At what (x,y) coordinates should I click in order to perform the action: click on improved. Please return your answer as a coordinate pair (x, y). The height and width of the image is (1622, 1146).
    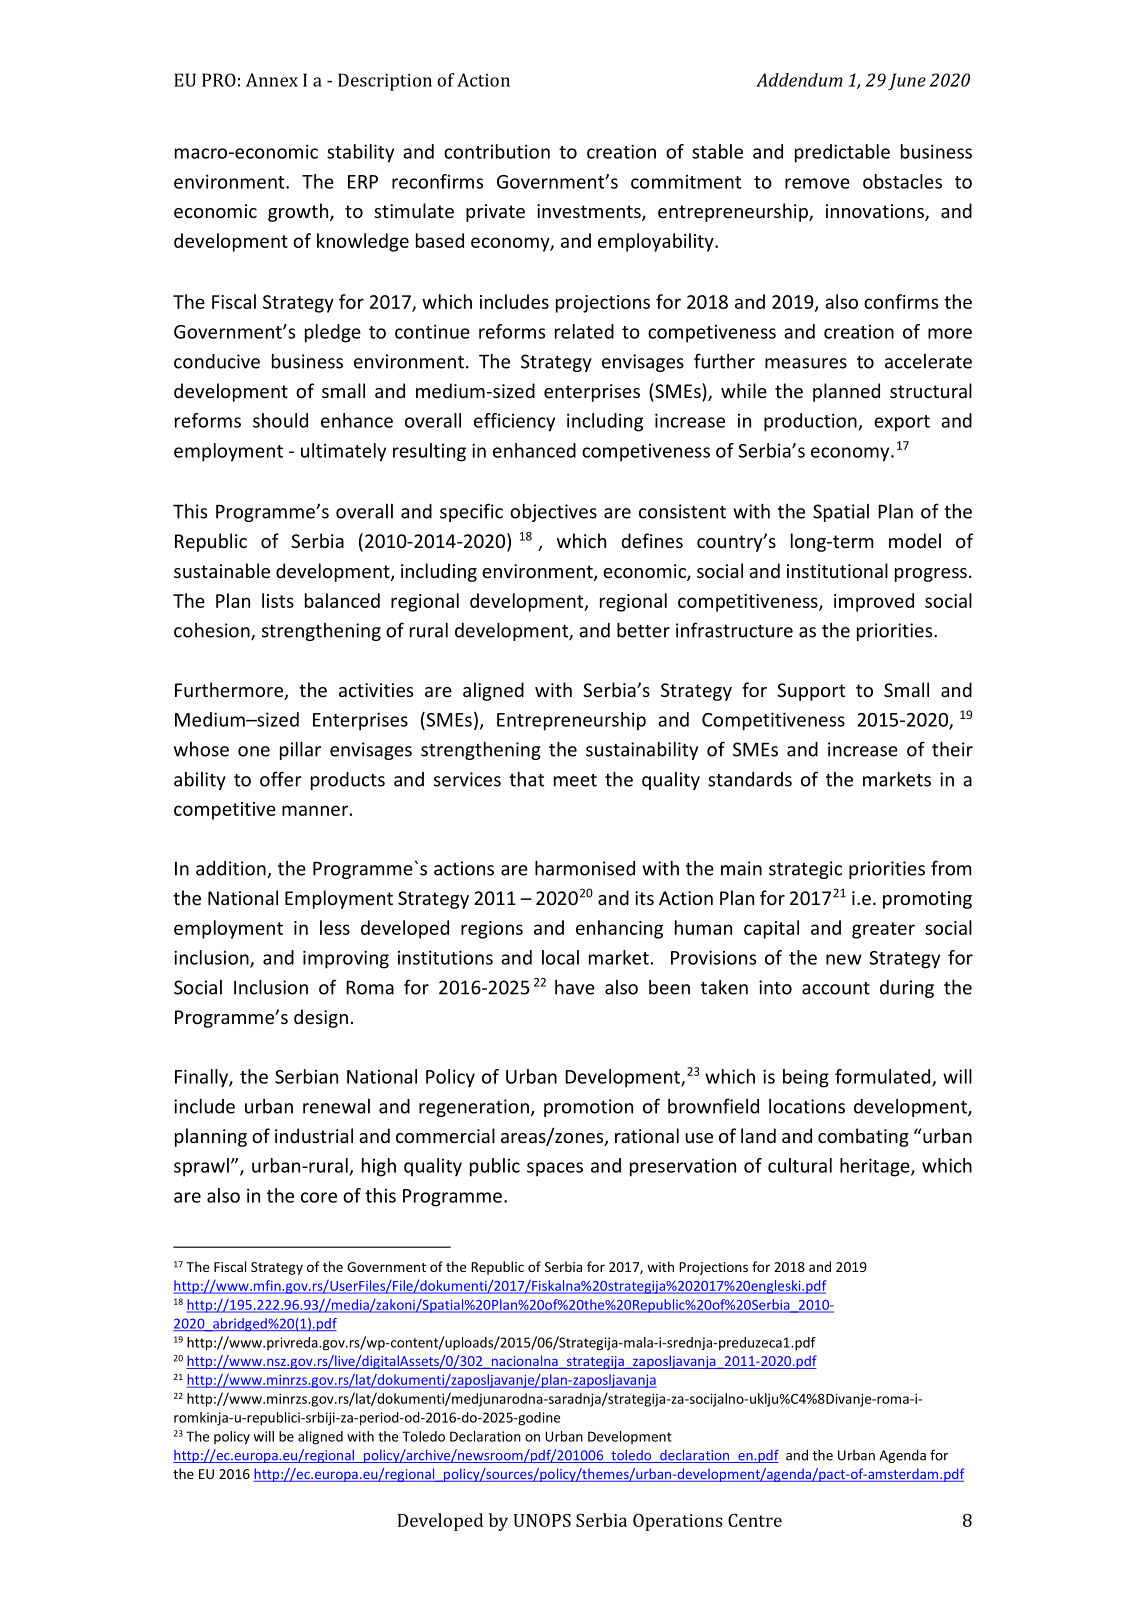
    Looking at the image, I should click on (874, 602).
